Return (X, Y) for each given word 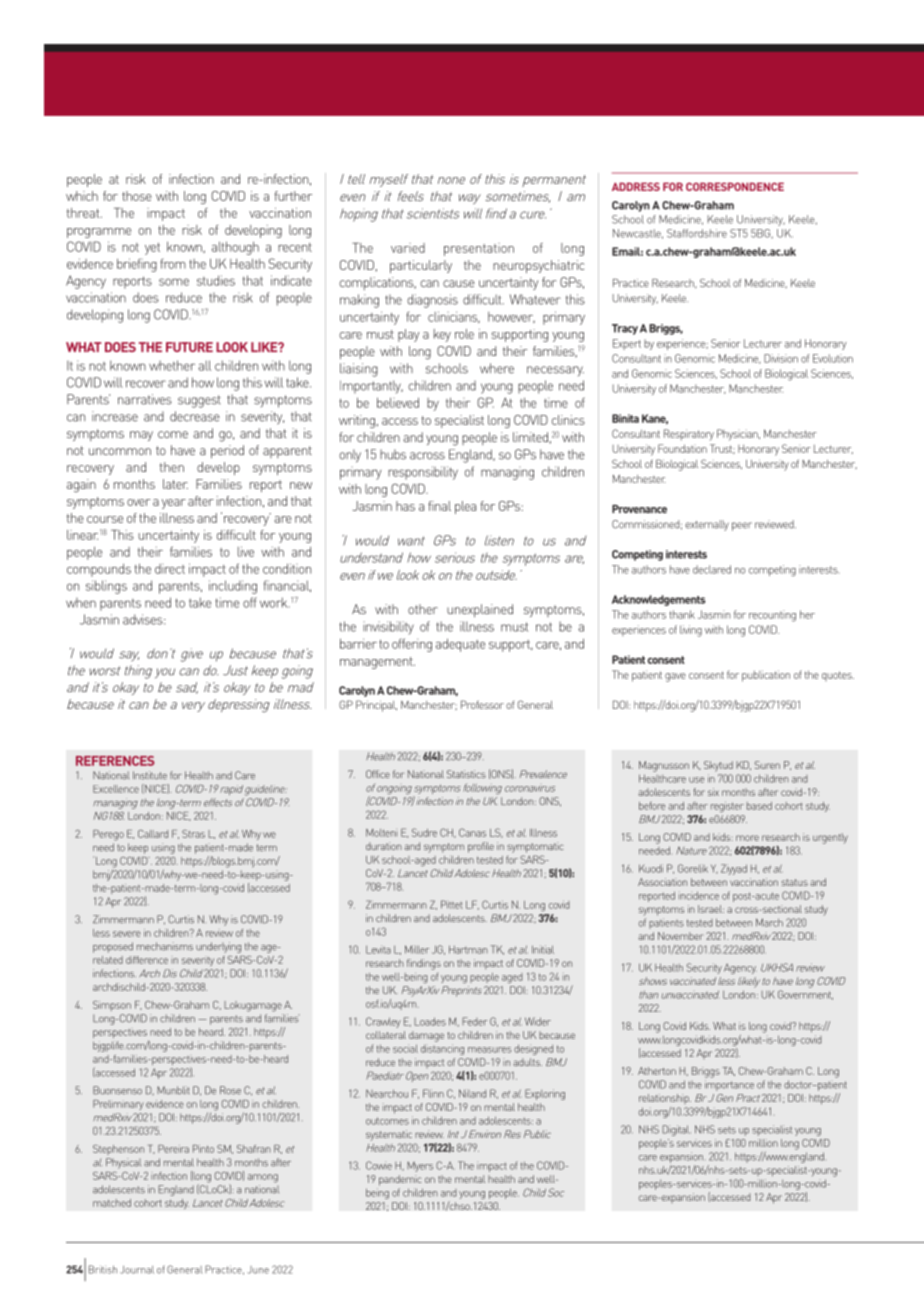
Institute (150, 775)
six (713, 792)
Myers (420, 1167)
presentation (479, 249)
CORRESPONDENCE (735, 186)
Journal (137, 1270)
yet (152, 249)
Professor (482, 704)
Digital (676, 1130)
